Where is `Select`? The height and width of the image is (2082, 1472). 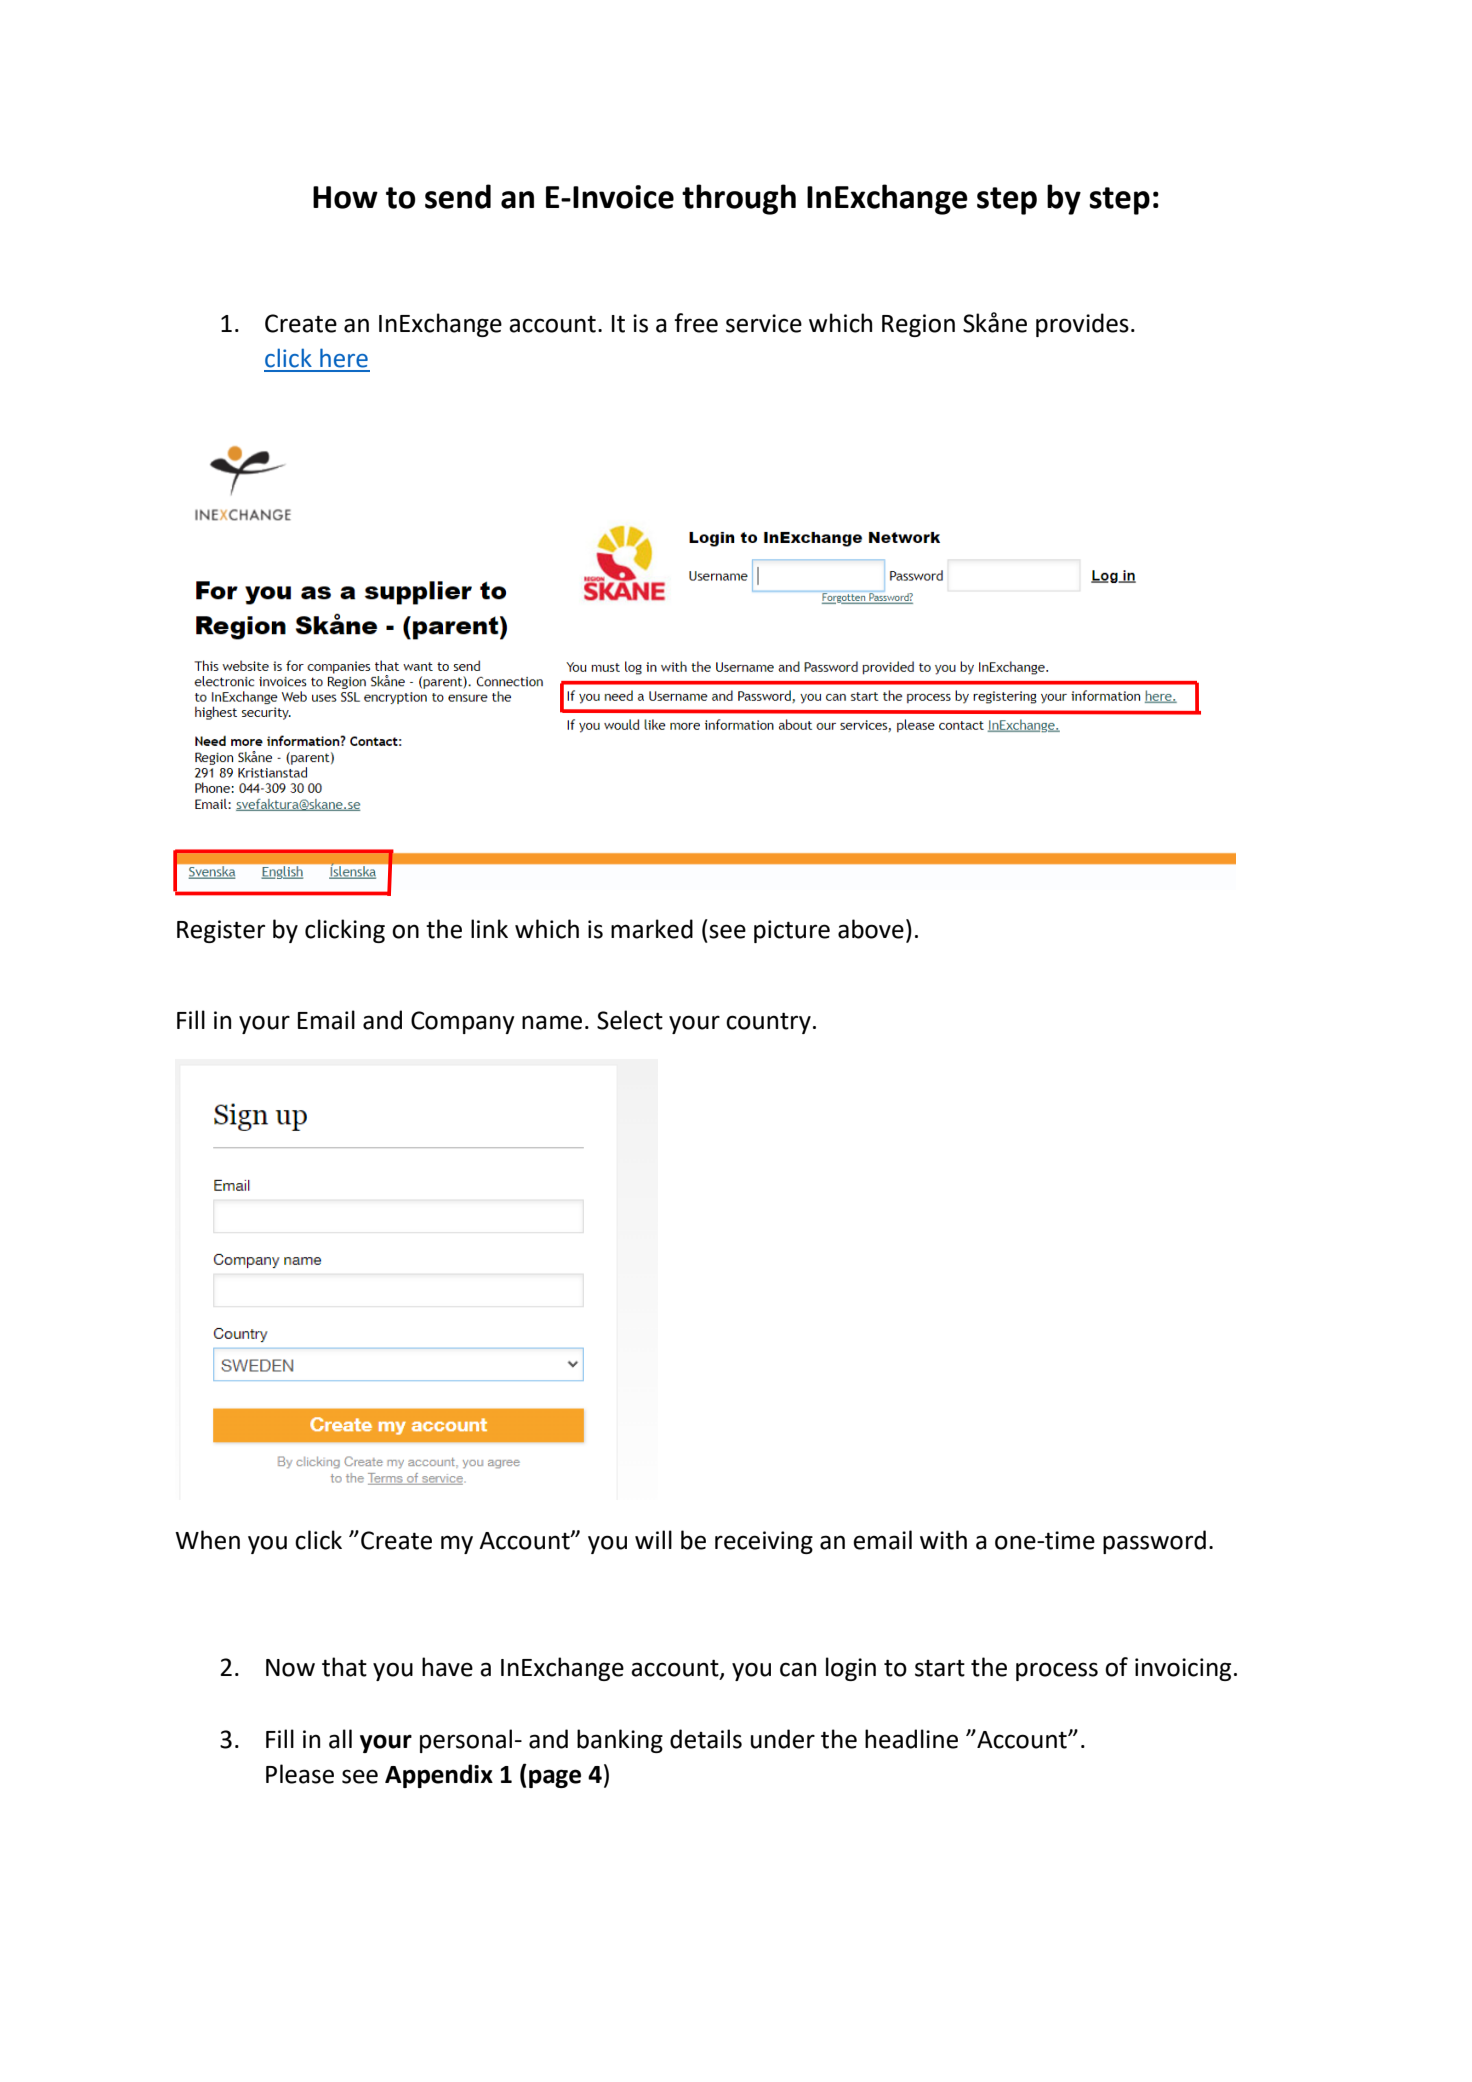 Select is located at coordinates (630, 1020).
